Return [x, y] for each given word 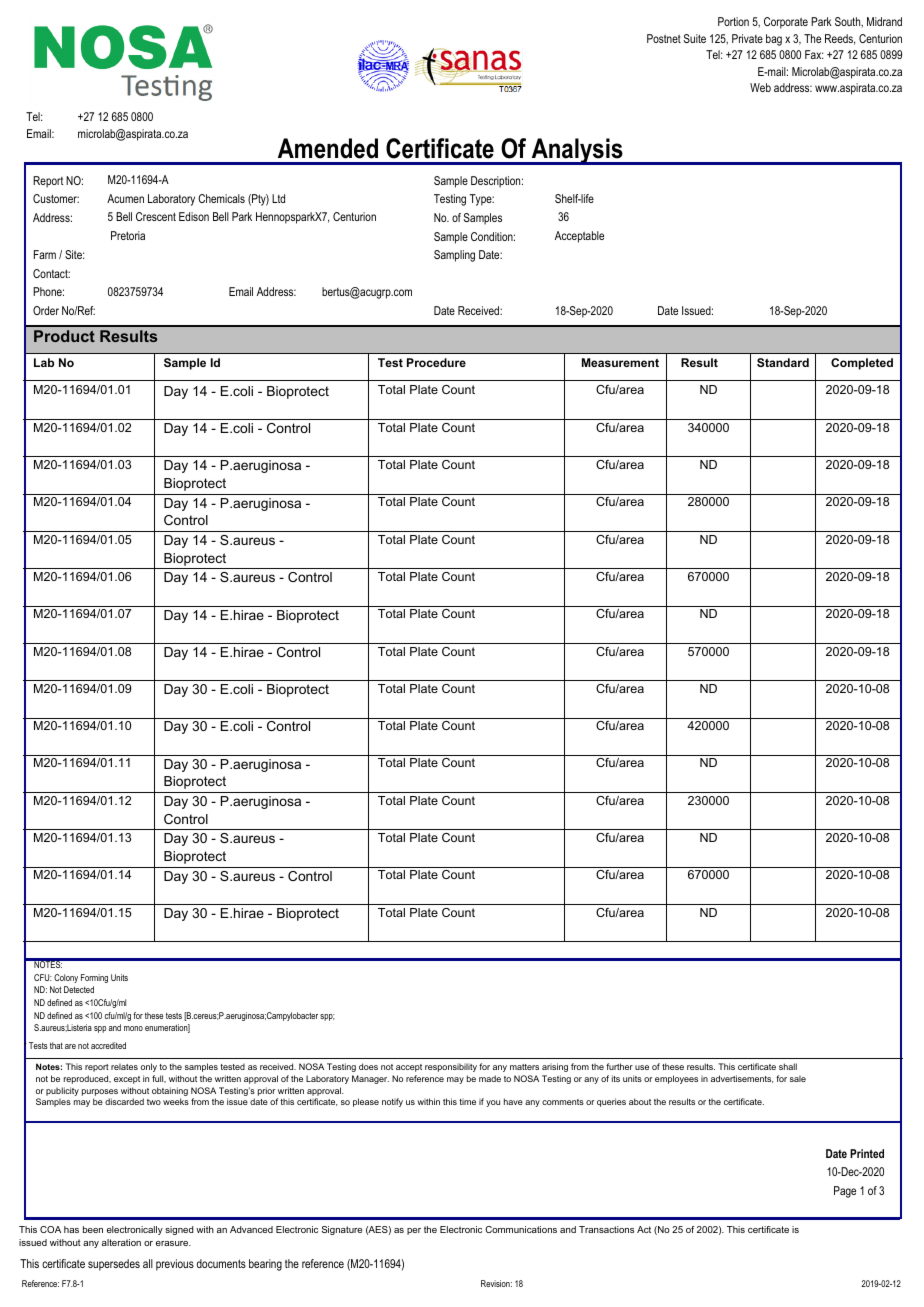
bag [774, 40]
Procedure [436, 362]
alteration [121, 1242]
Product [64, 336]
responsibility [451, 1068]
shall [788, 1066]
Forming [94, 978]
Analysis [577, 151]
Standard [783, 362]
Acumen [125, 198]
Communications [521, 1229]
